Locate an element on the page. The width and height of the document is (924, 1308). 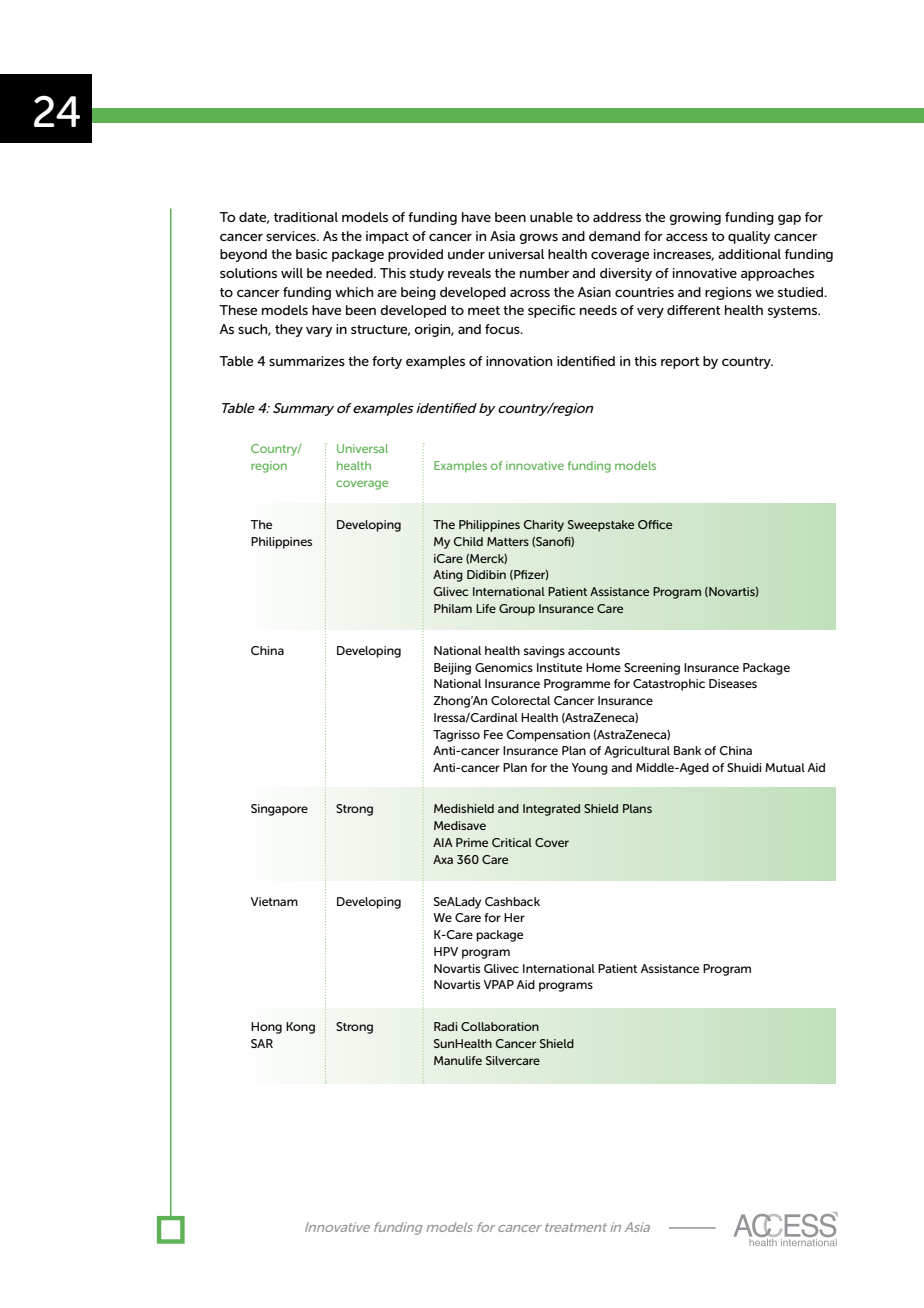
Mutual is located at coordinates (785, 767).
